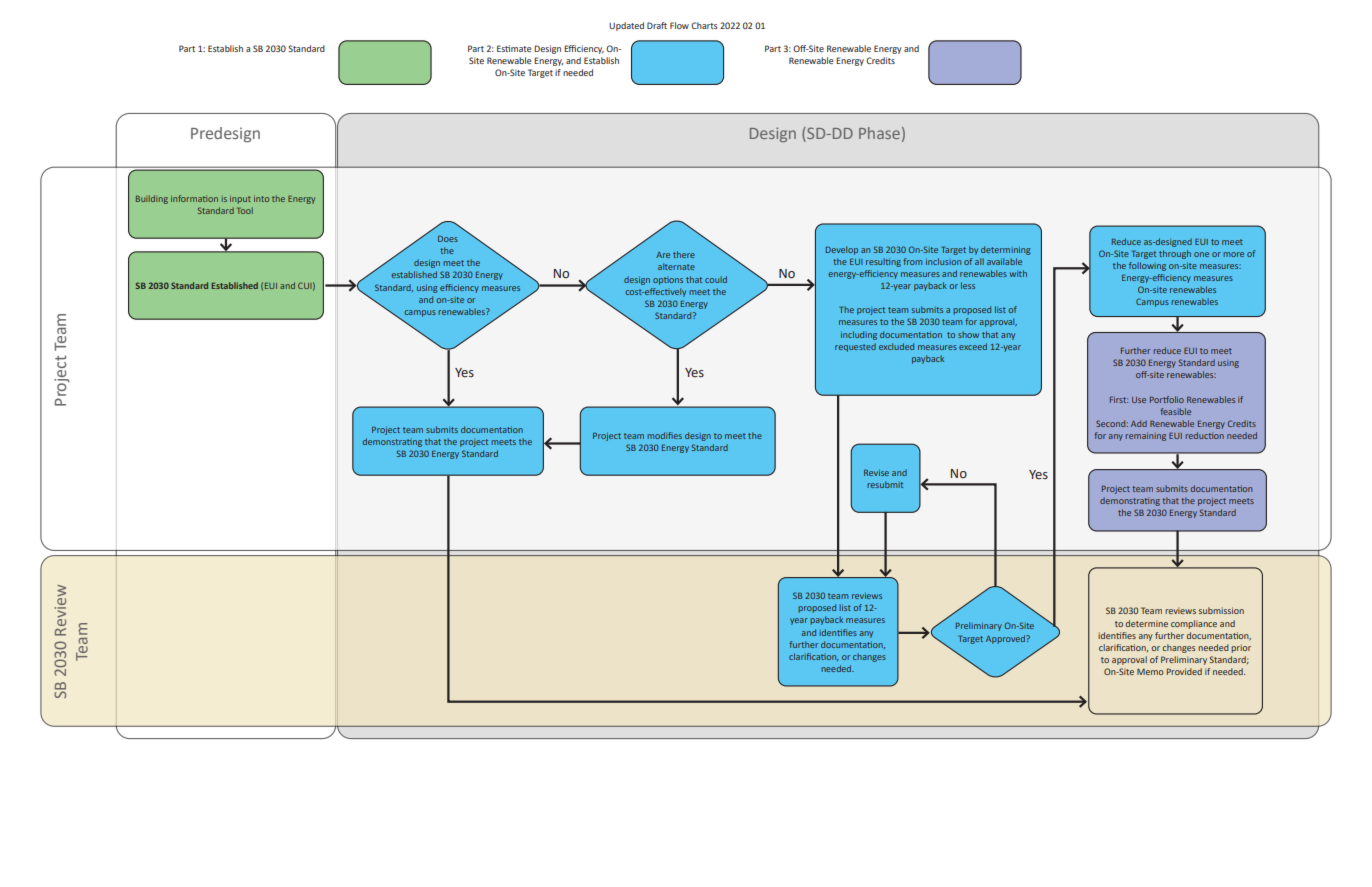  What do you see at coordinates (973, 346) in the image?
I see `exceed` at bounding box center [973, 346].
